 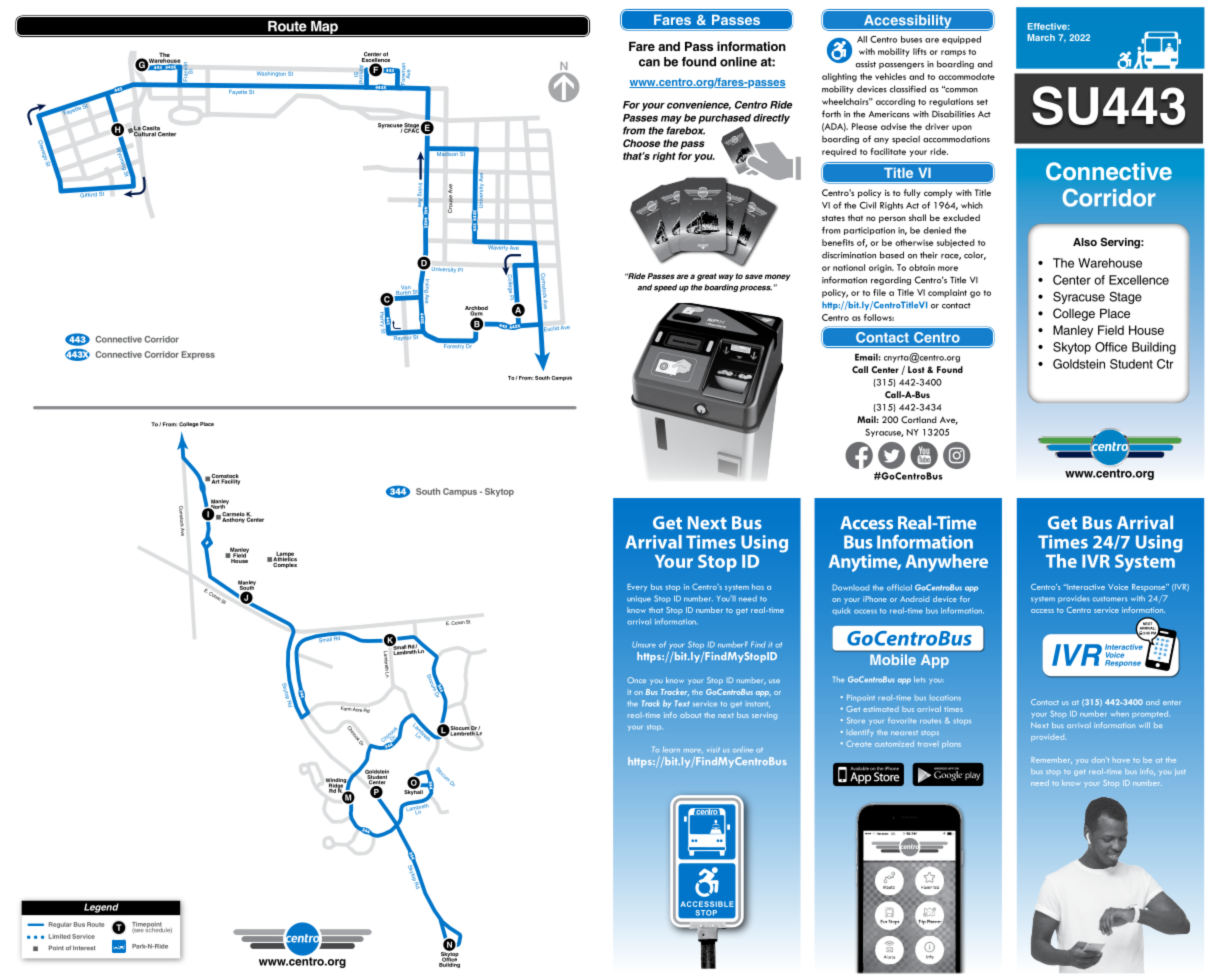 What do you see at coordinates (764, 544) in the page?
I see `Using` at bounding box center [764, 544].
